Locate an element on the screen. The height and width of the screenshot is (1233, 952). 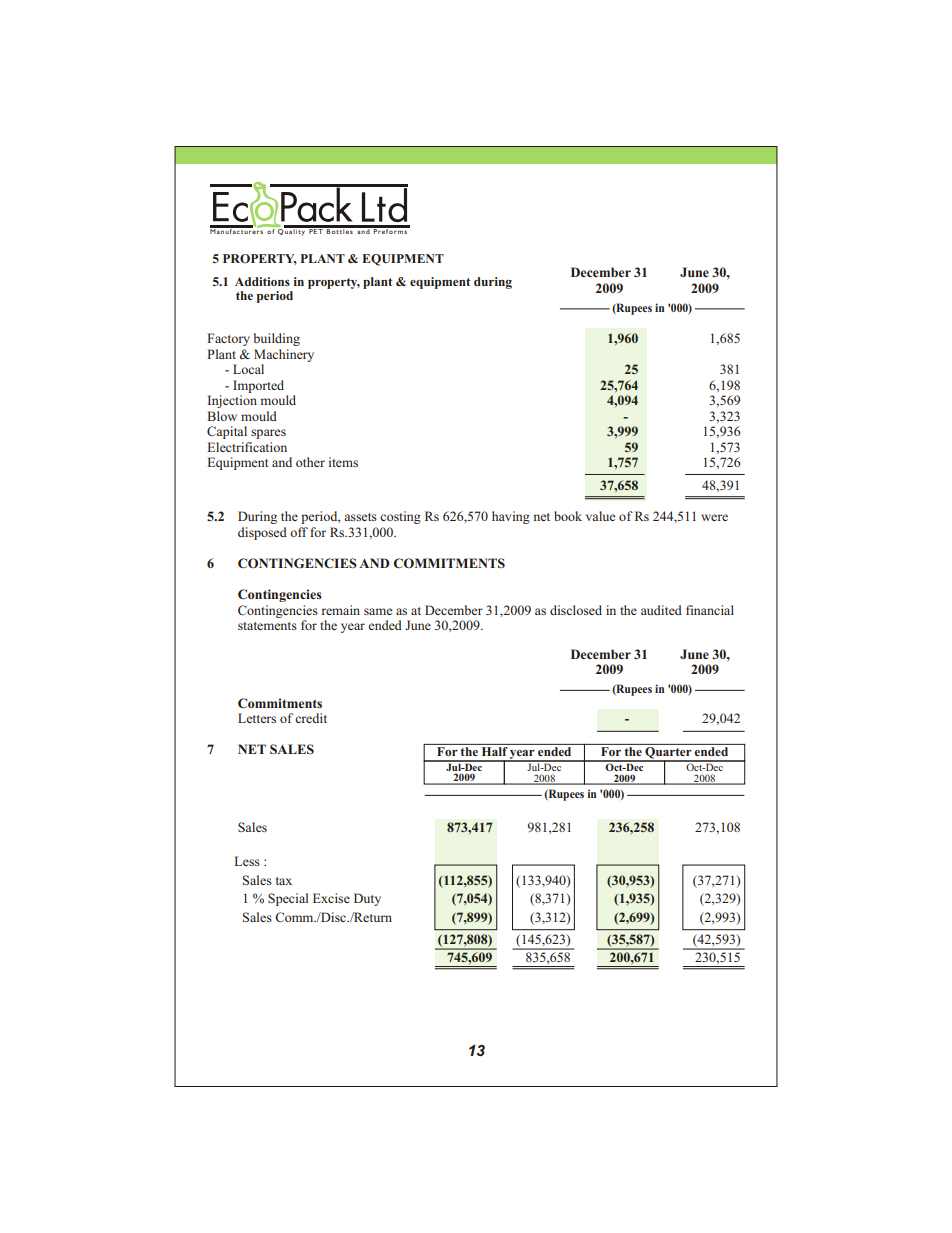
building is located at coordinates (277, 339).
